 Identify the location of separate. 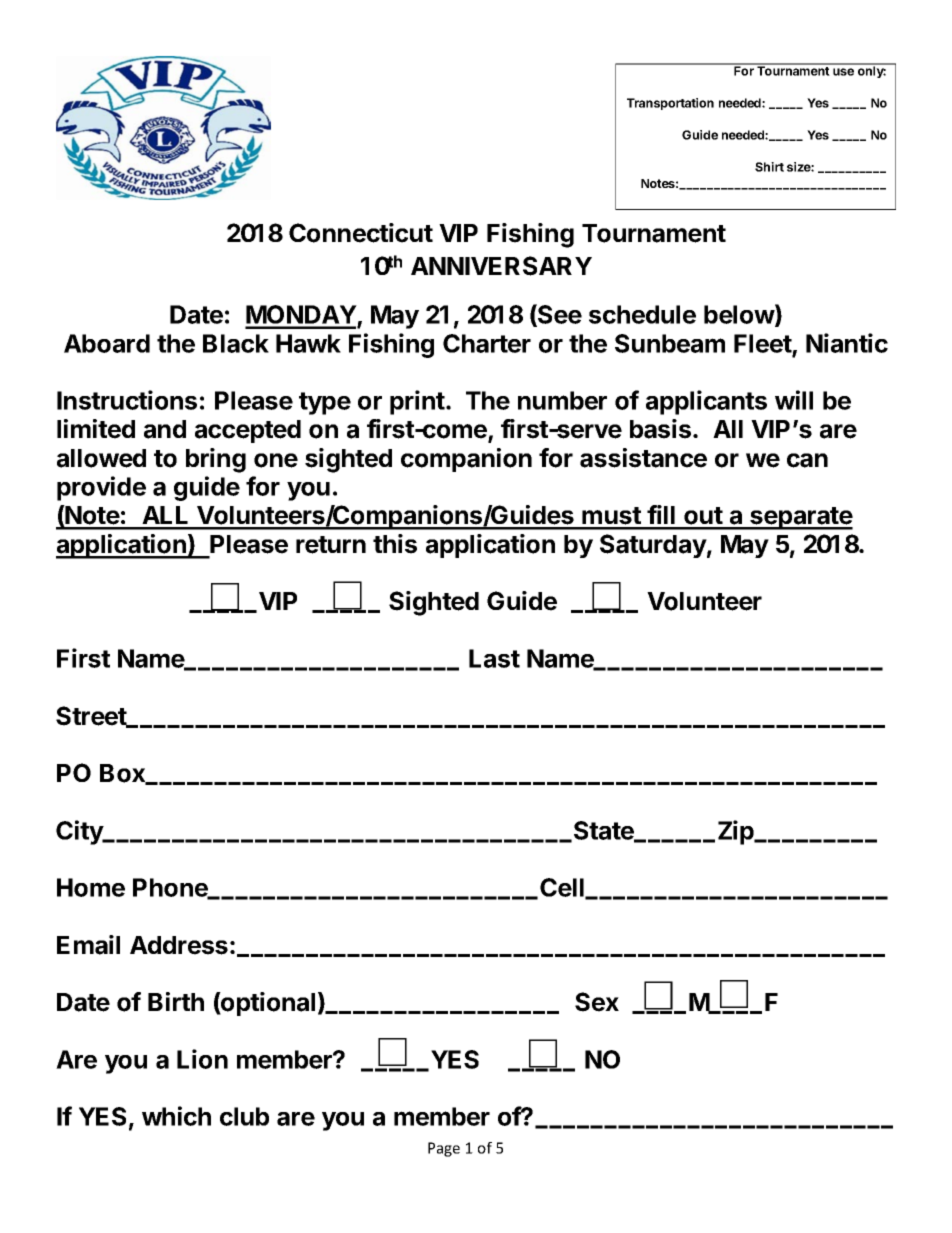
(800, 518).
